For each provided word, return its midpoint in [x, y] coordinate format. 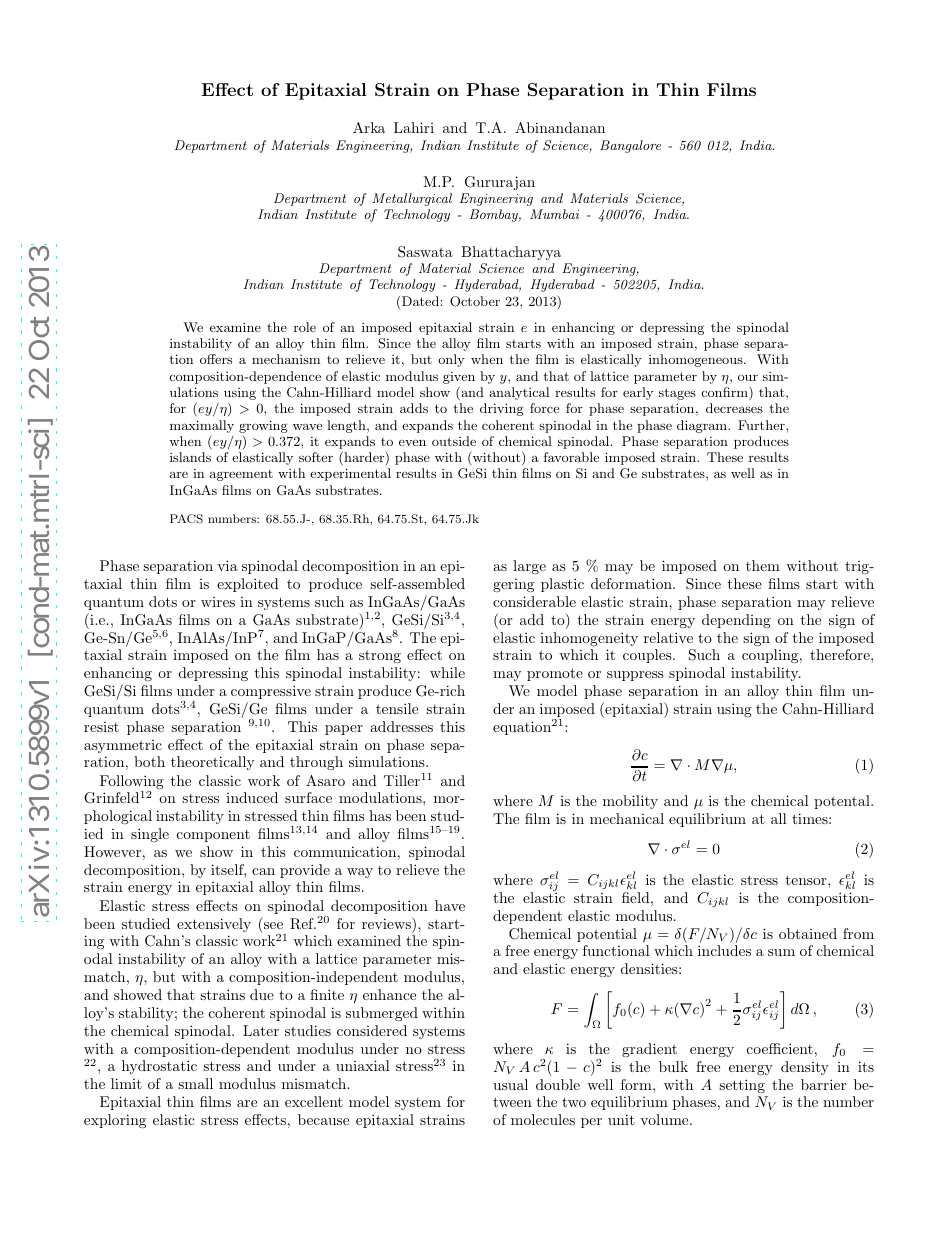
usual [510, 1084]
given [459, 378]
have [450, 905]
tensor [807, 880]
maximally [202, 426]
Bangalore [630, 146]
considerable [534, 601]
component [213, 836]
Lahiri [414, 127]
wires [218, 602]
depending [736, 621]
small [195, 1083]
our [748, 378]
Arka [369, 127]
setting [742, 1086]
